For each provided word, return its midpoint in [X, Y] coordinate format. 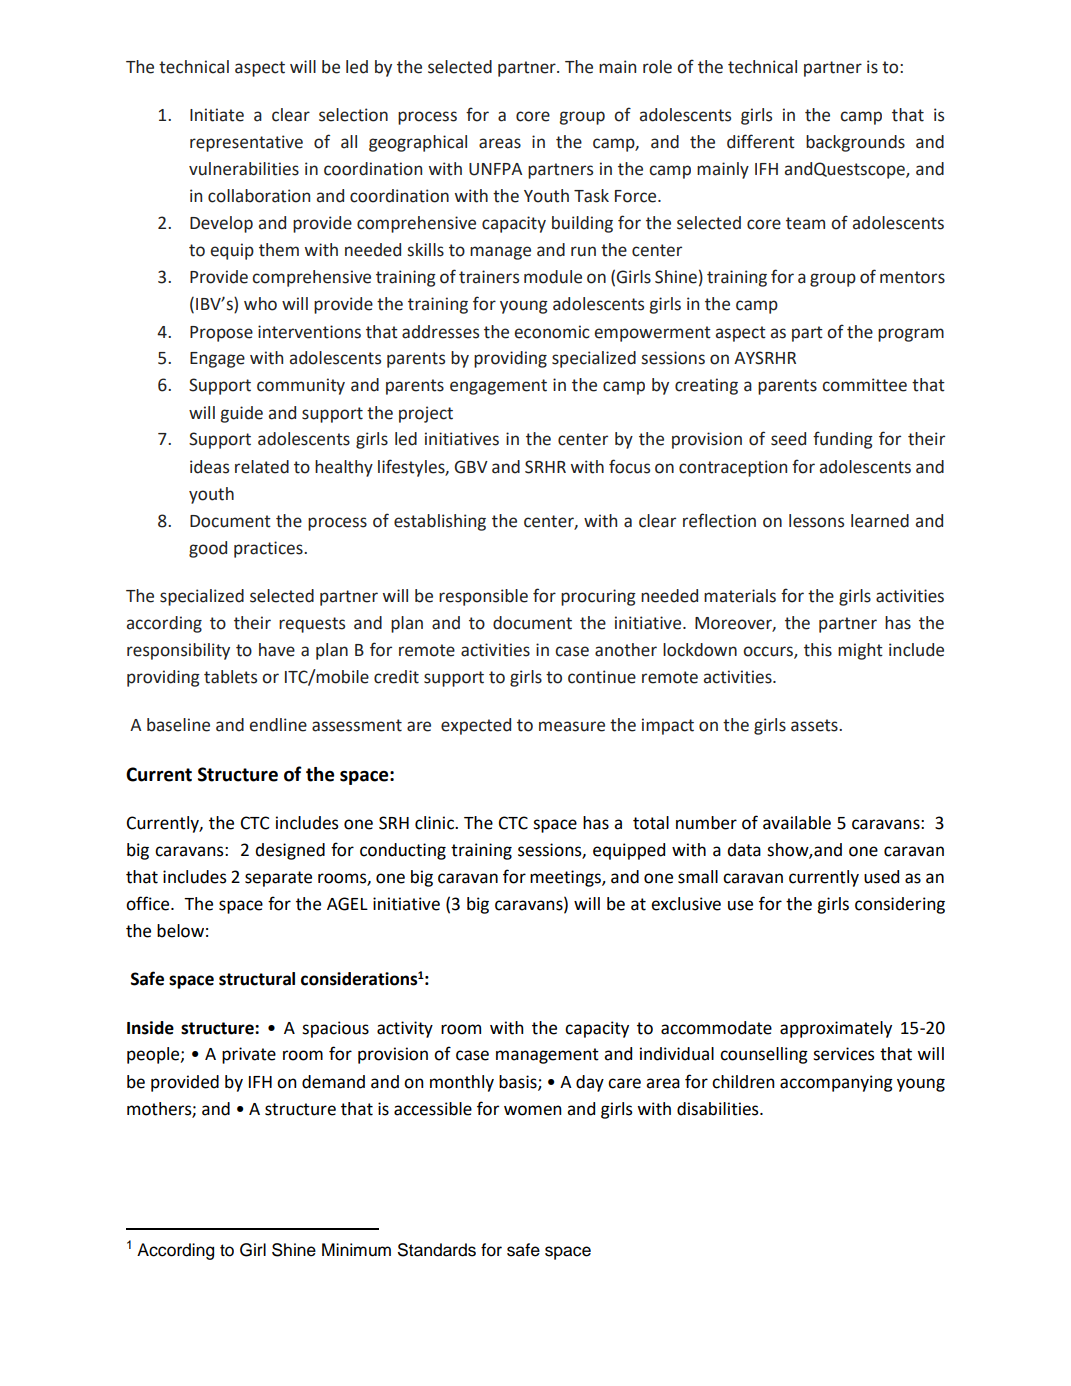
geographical [418, 143]
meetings [566, 878]
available [797, 823]
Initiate [217, 115]
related [262, 467]
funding [843, 440]
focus [629, 466]
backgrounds [855, 143]
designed [290, 851]
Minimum [356, 1250]
